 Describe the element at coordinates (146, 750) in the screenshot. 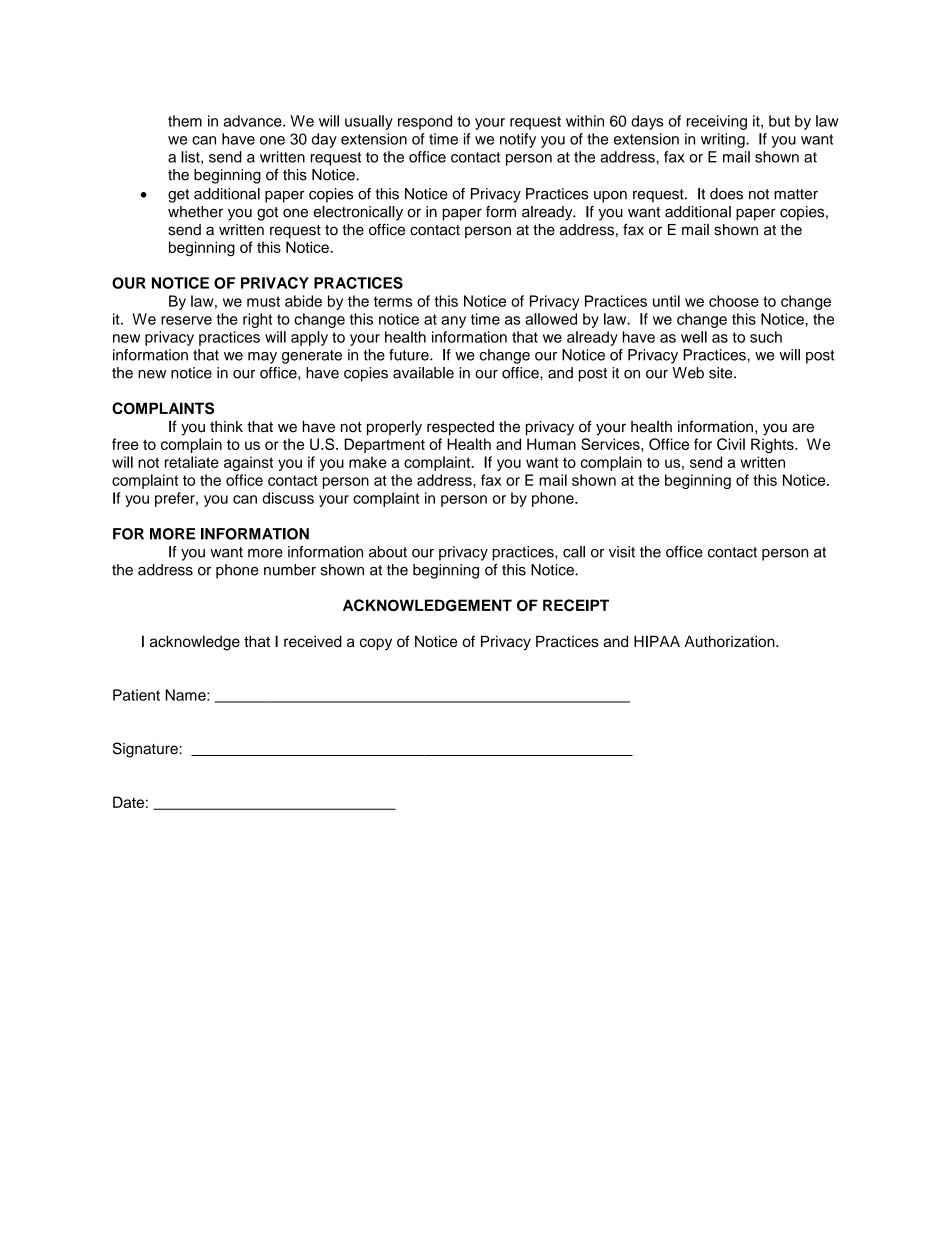

I see `Signature` at that location.
